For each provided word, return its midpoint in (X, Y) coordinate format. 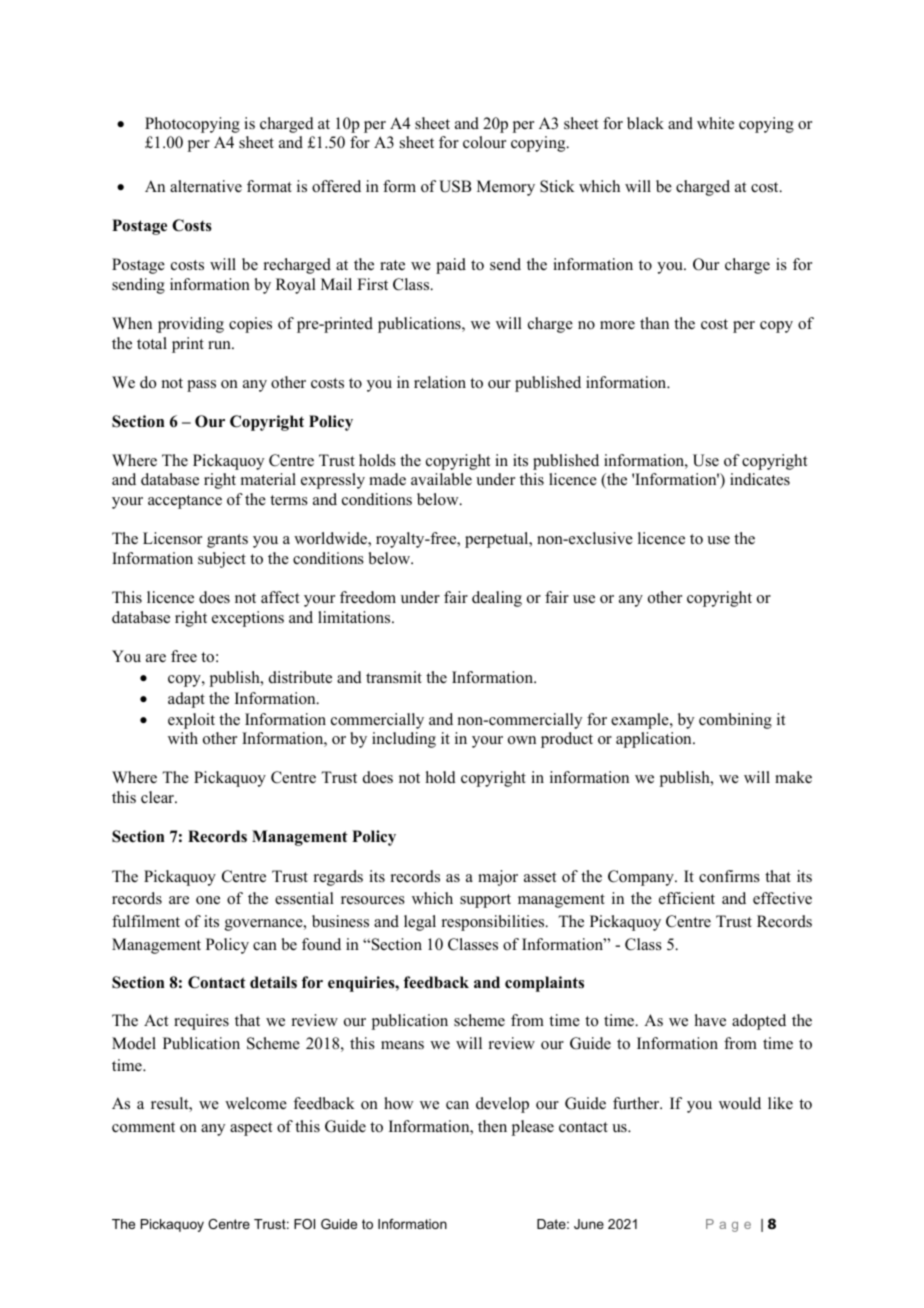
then (492, 1126)
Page (728, 1225)
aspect (251, 1129)
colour (484, 142)
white (715, 123)
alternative (206, 186)
